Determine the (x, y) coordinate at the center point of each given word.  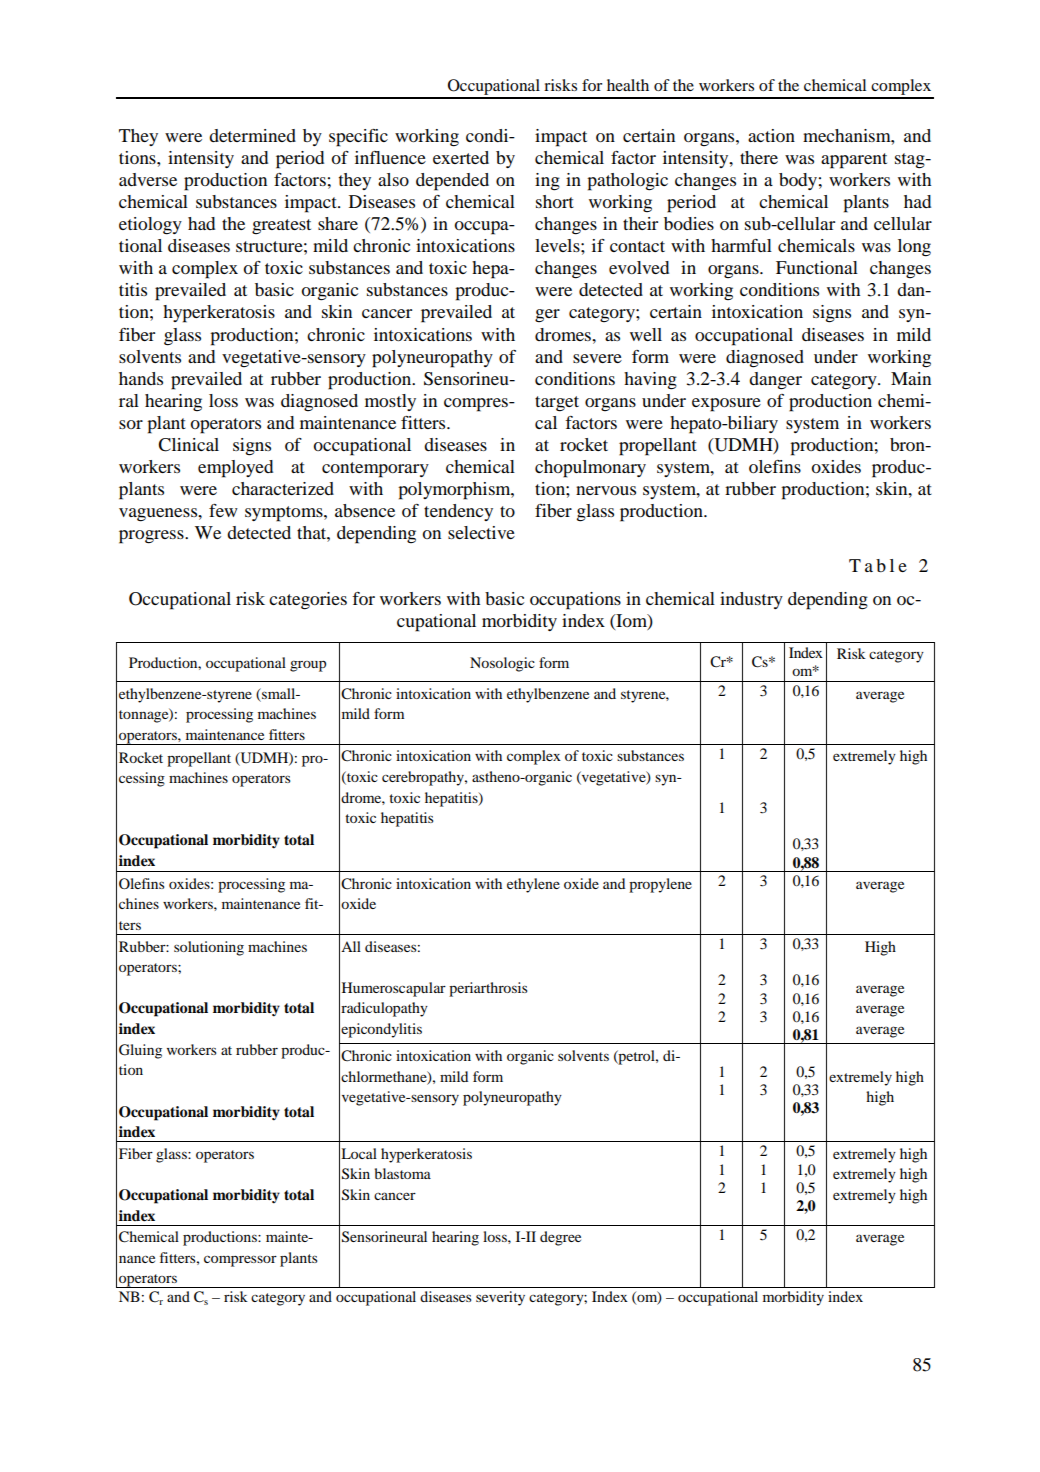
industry (751, 600)
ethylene (533, 885)
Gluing (140, 1051)
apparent (854, 161)
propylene (660, 885)
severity (500, 1298)
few (223, 510)
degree (560, 1238)
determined (252, 135)
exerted (461, 157)
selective (481, 532)
